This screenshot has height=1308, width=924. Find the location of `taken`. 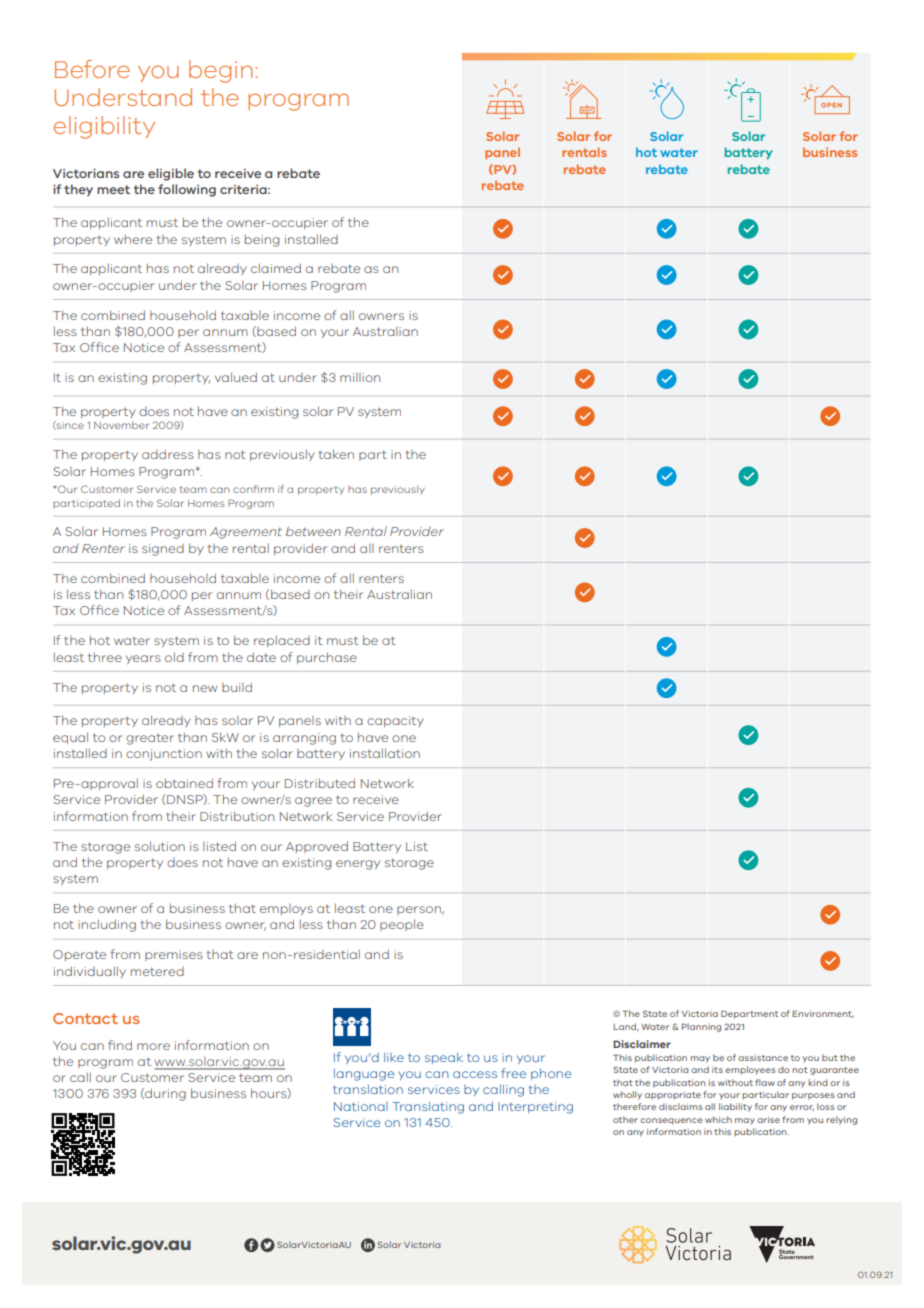

taken is located at coordinates (336, 454).
